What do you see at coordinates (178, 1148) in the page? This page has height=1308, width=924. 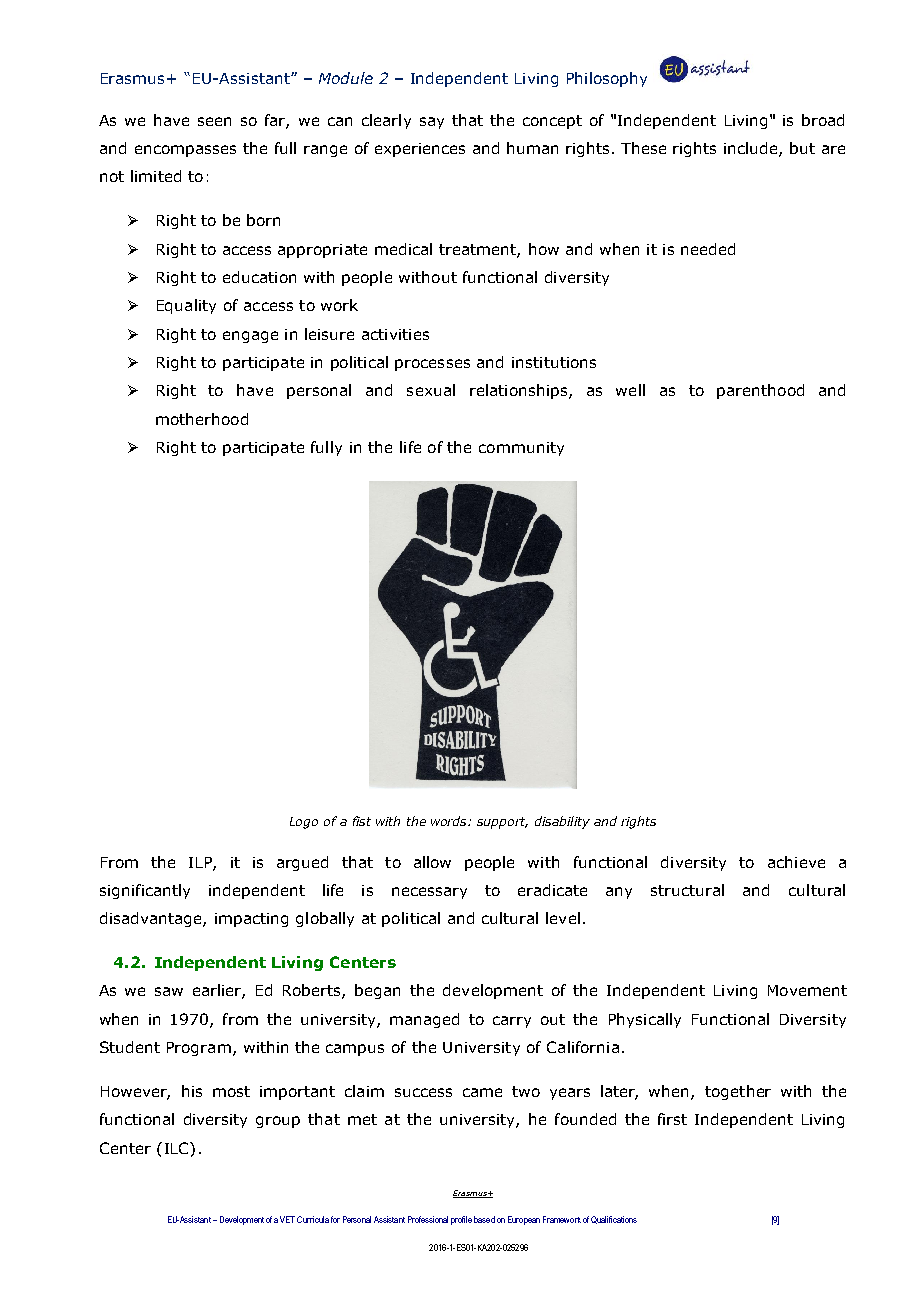 I see `ILC` at bounding box center [178, 1148].
